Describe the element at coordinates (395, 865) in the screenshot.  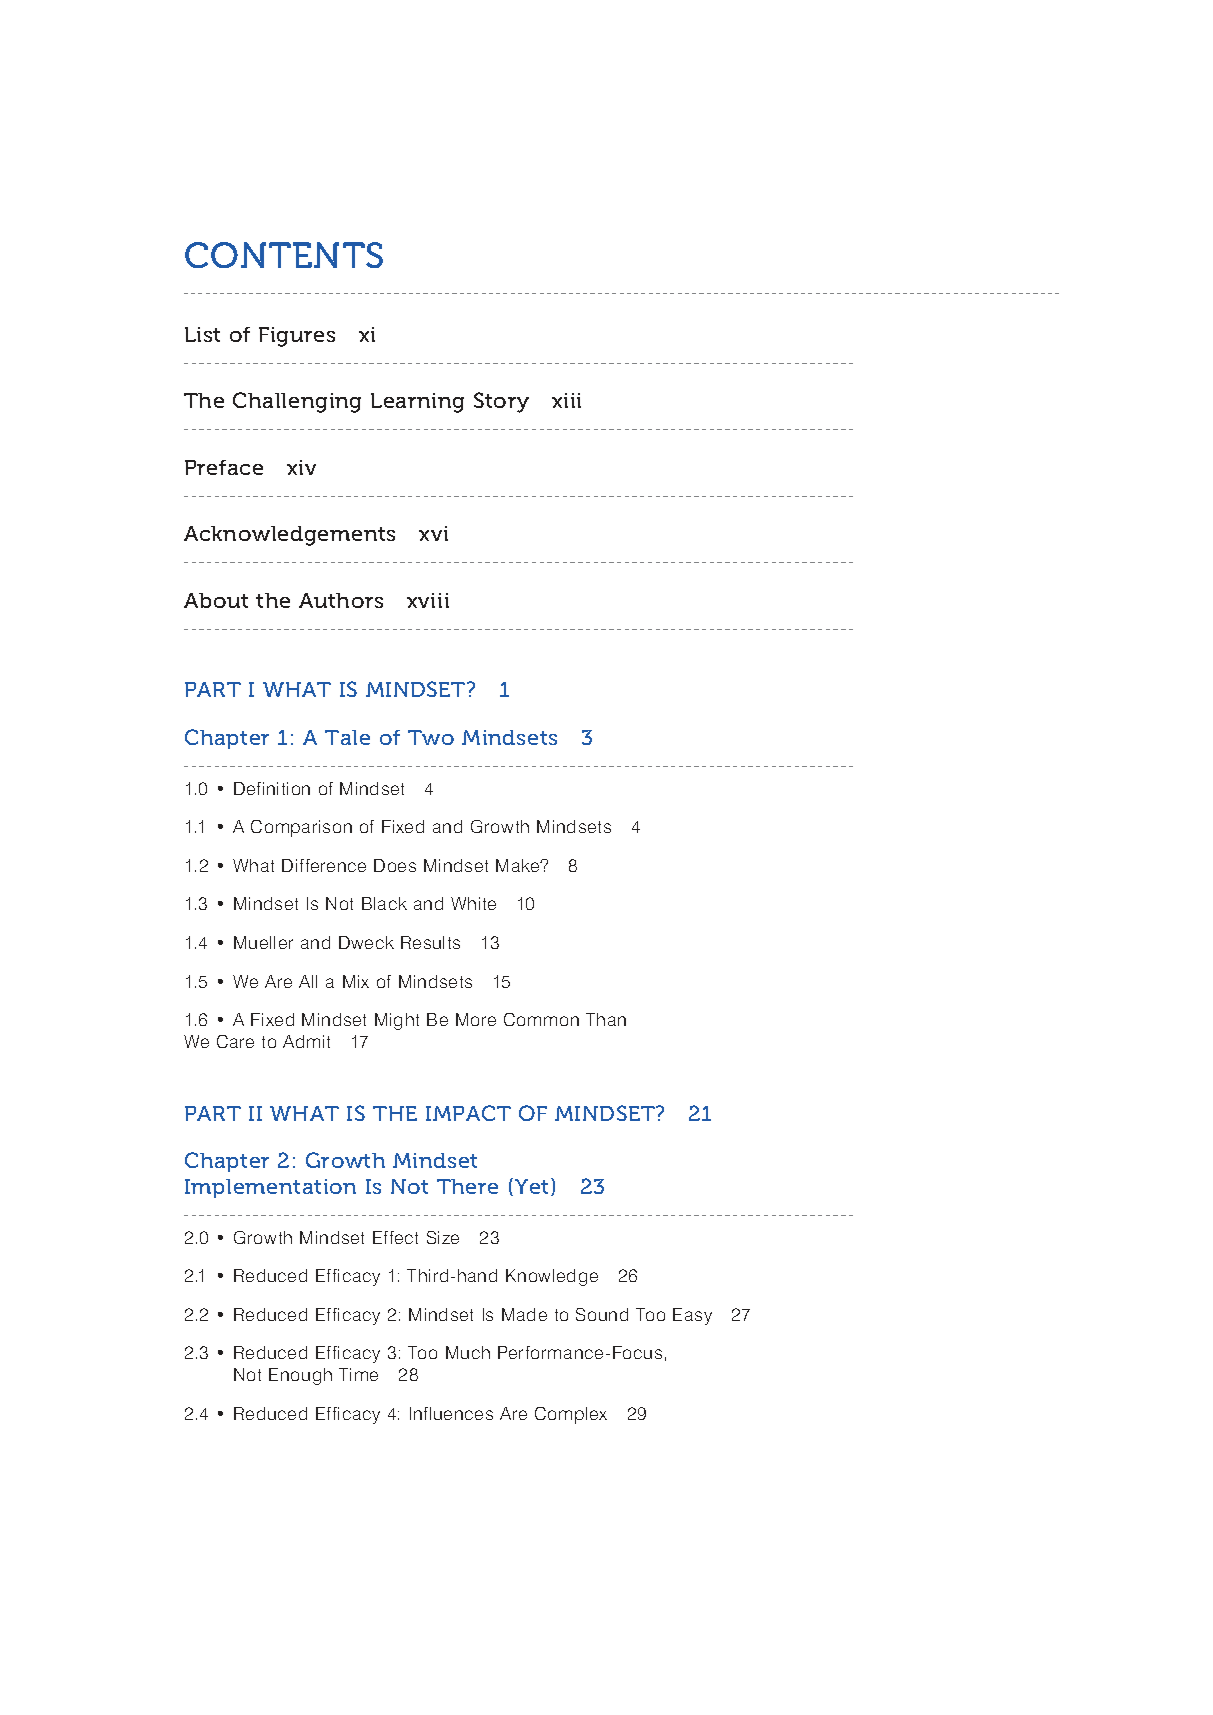
I see `Does` at that location.
